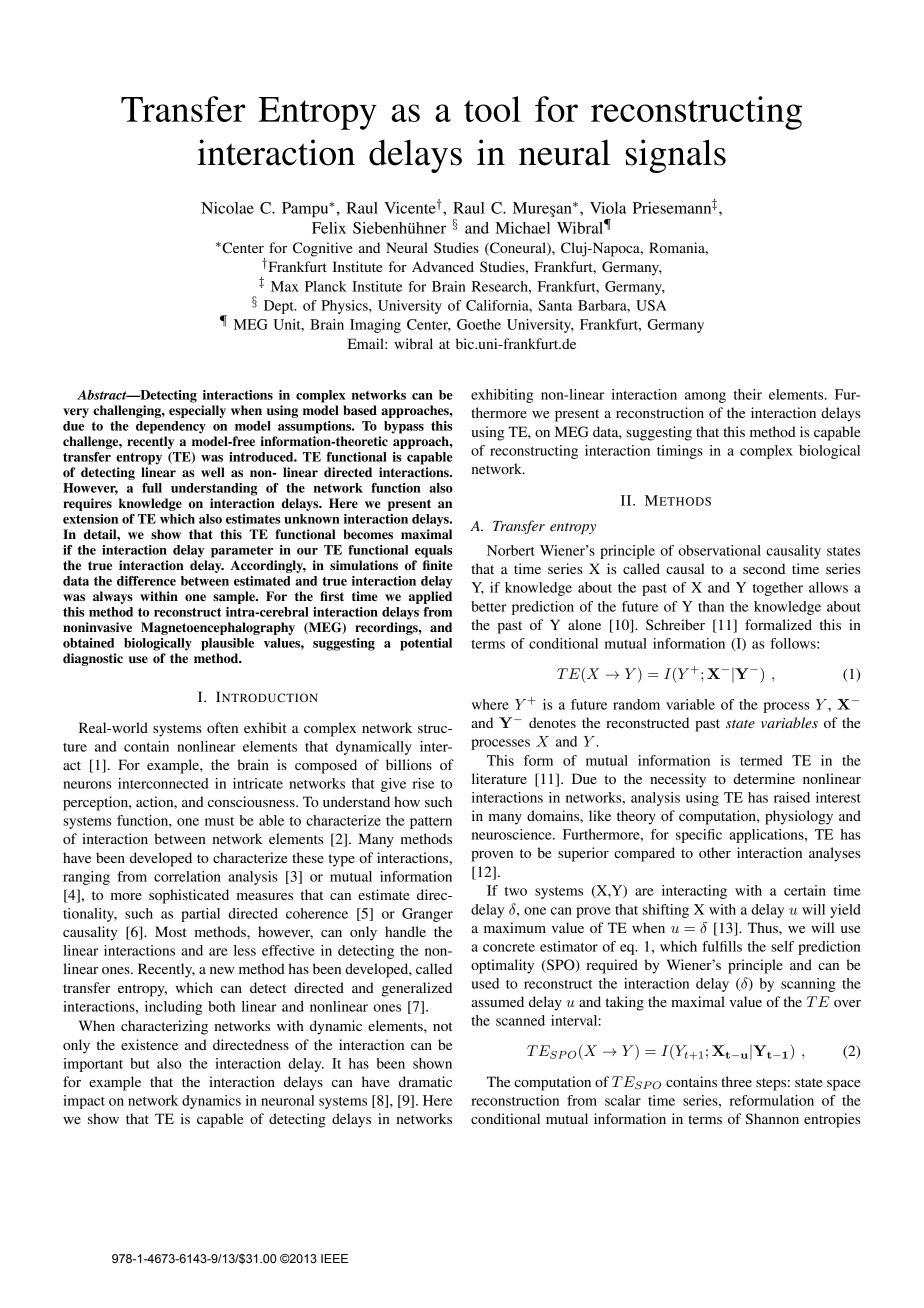 Image resolution: width=924 pixels, height=1308 pixels. What do you see at coordinates (425, 1081) in the document?
I see `dramatic` at bounding box center [425, 1081].
